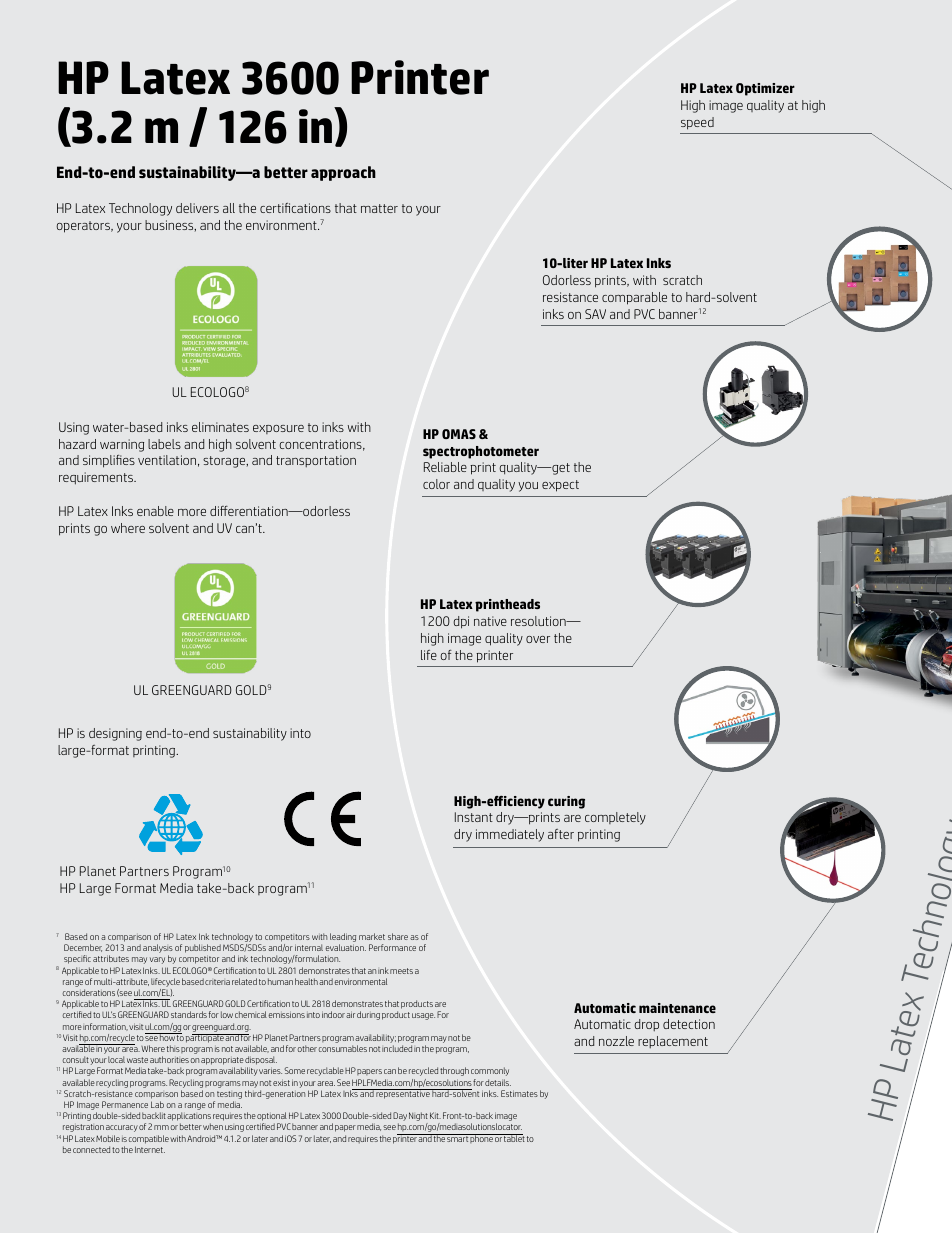  What do you see at coordinates (158, 950) in the document?
I see `analysis` at bounding box center [158, 950].
